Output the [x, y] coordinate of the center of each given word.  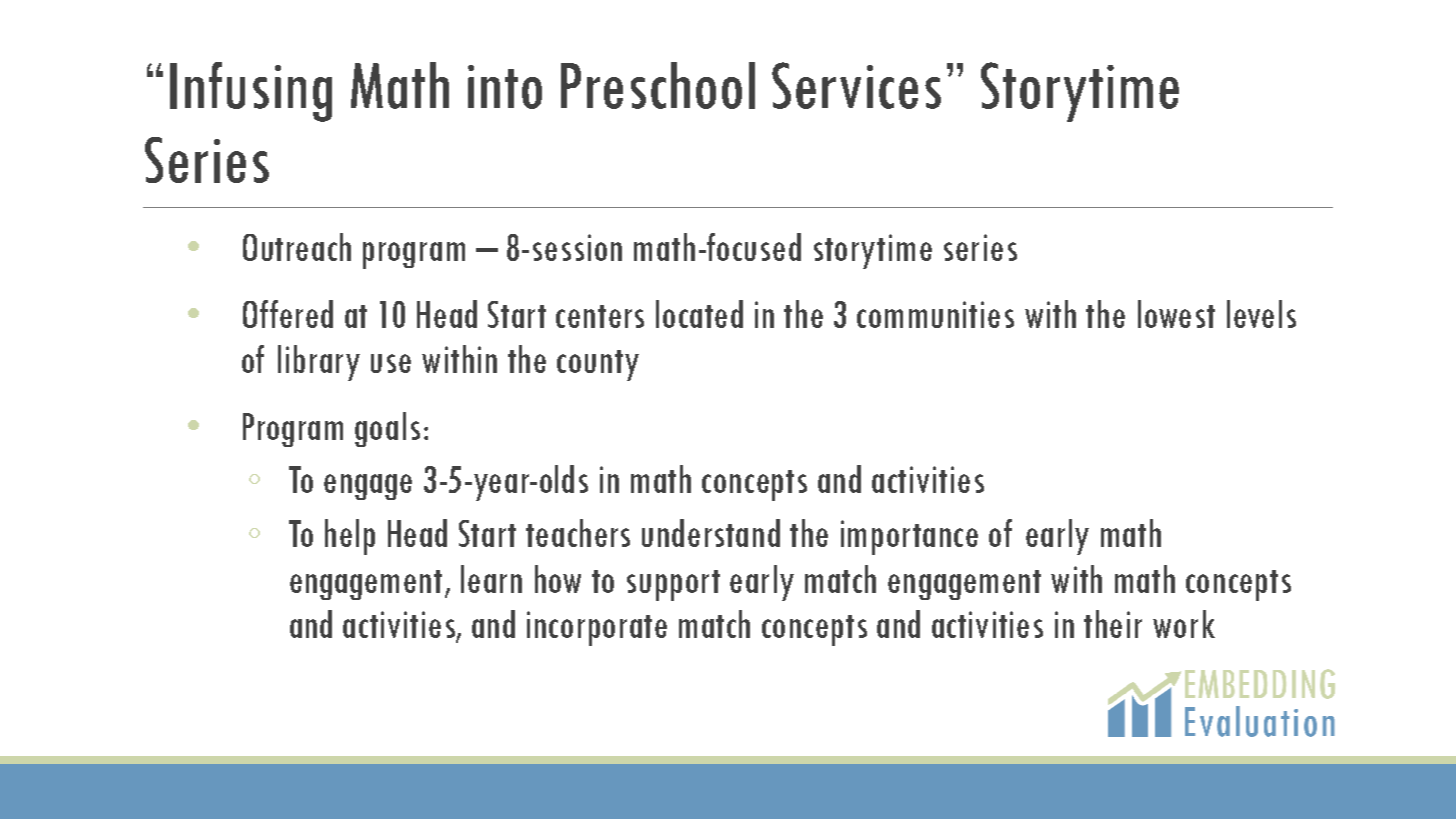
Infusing [251, 92]
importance [909, 537]
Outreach [297, 247]
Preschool [658, 85]
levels [1261, 314]
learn [491, 579]
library [319, 363]
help [350, 537]
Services [856, 85]
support [673, 585]
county [598, 365]
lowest [1176, 314]
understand [711, 533]
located [699, 314]
